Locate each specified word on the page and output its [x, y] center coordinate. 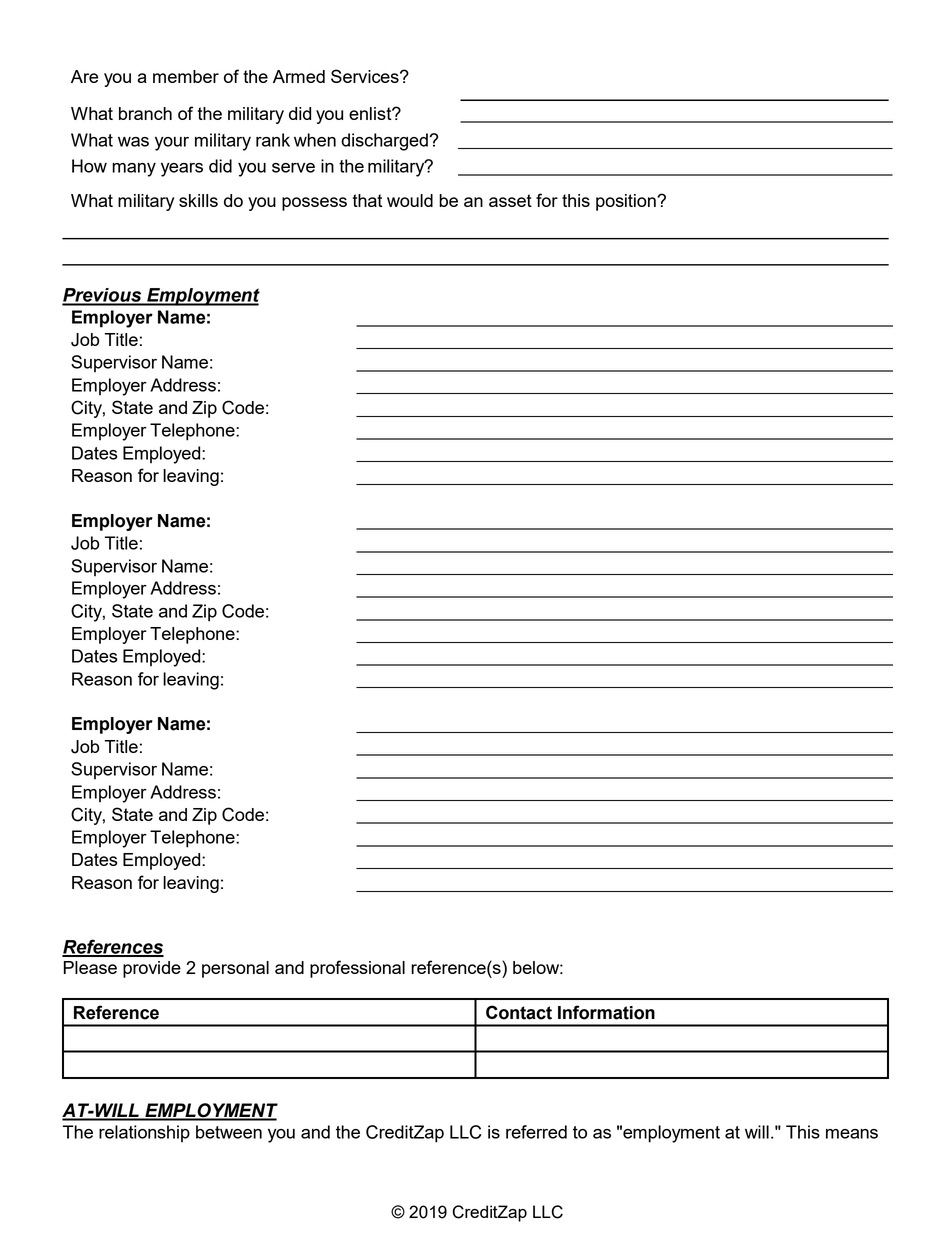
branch [145, 113]
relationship [144, 1133]
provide [152, 969]
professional [357, 969]
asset [510, 200]
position [627, 202]
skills [198, 200]
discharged [384, 142]
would [410, 200]
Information [606, 1012]
